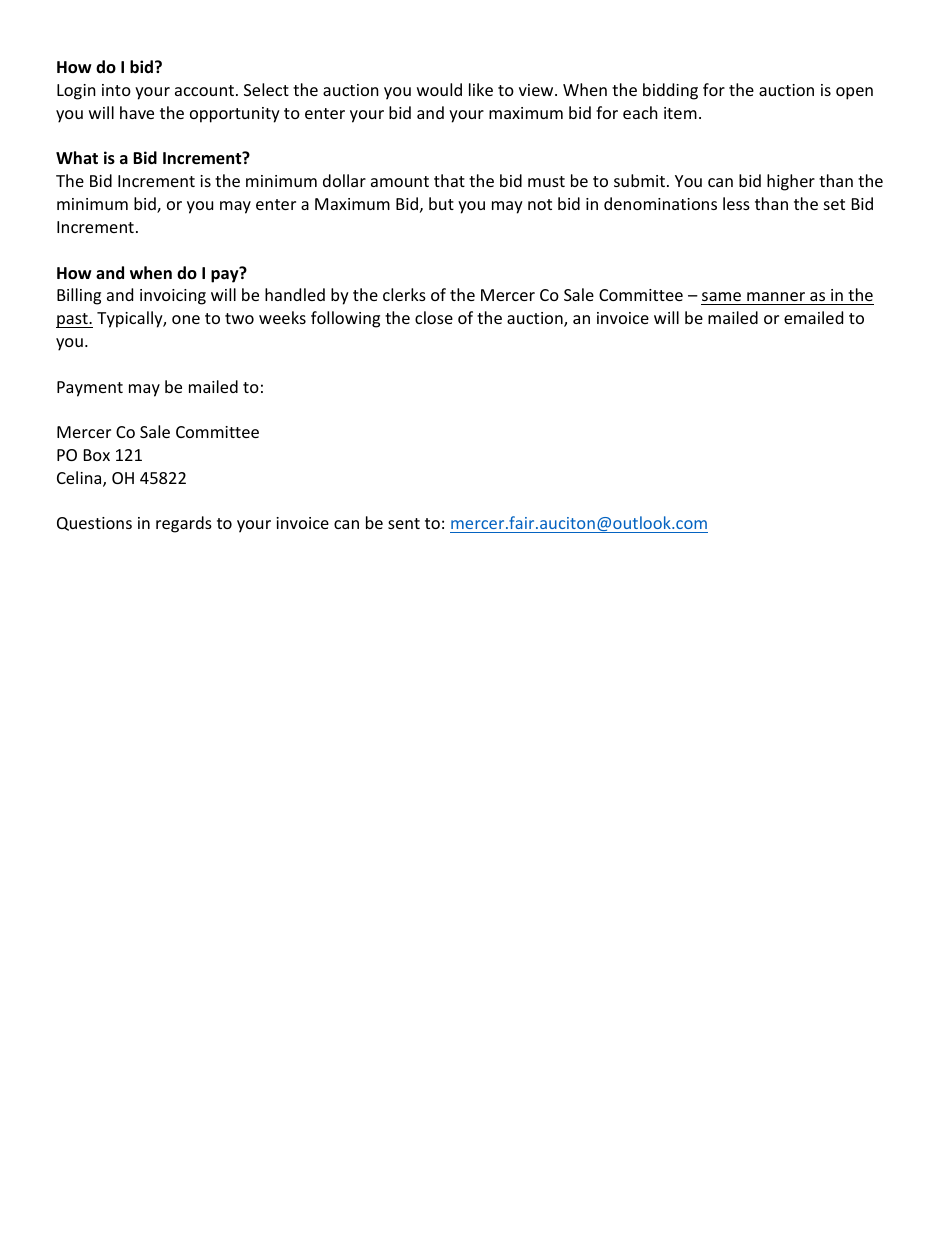 The width and height of the screenshot is (952, 1233). What do you see at coordinates (481, 89) in the screenshot?
I see `like` at bounding box center [481, 89].
